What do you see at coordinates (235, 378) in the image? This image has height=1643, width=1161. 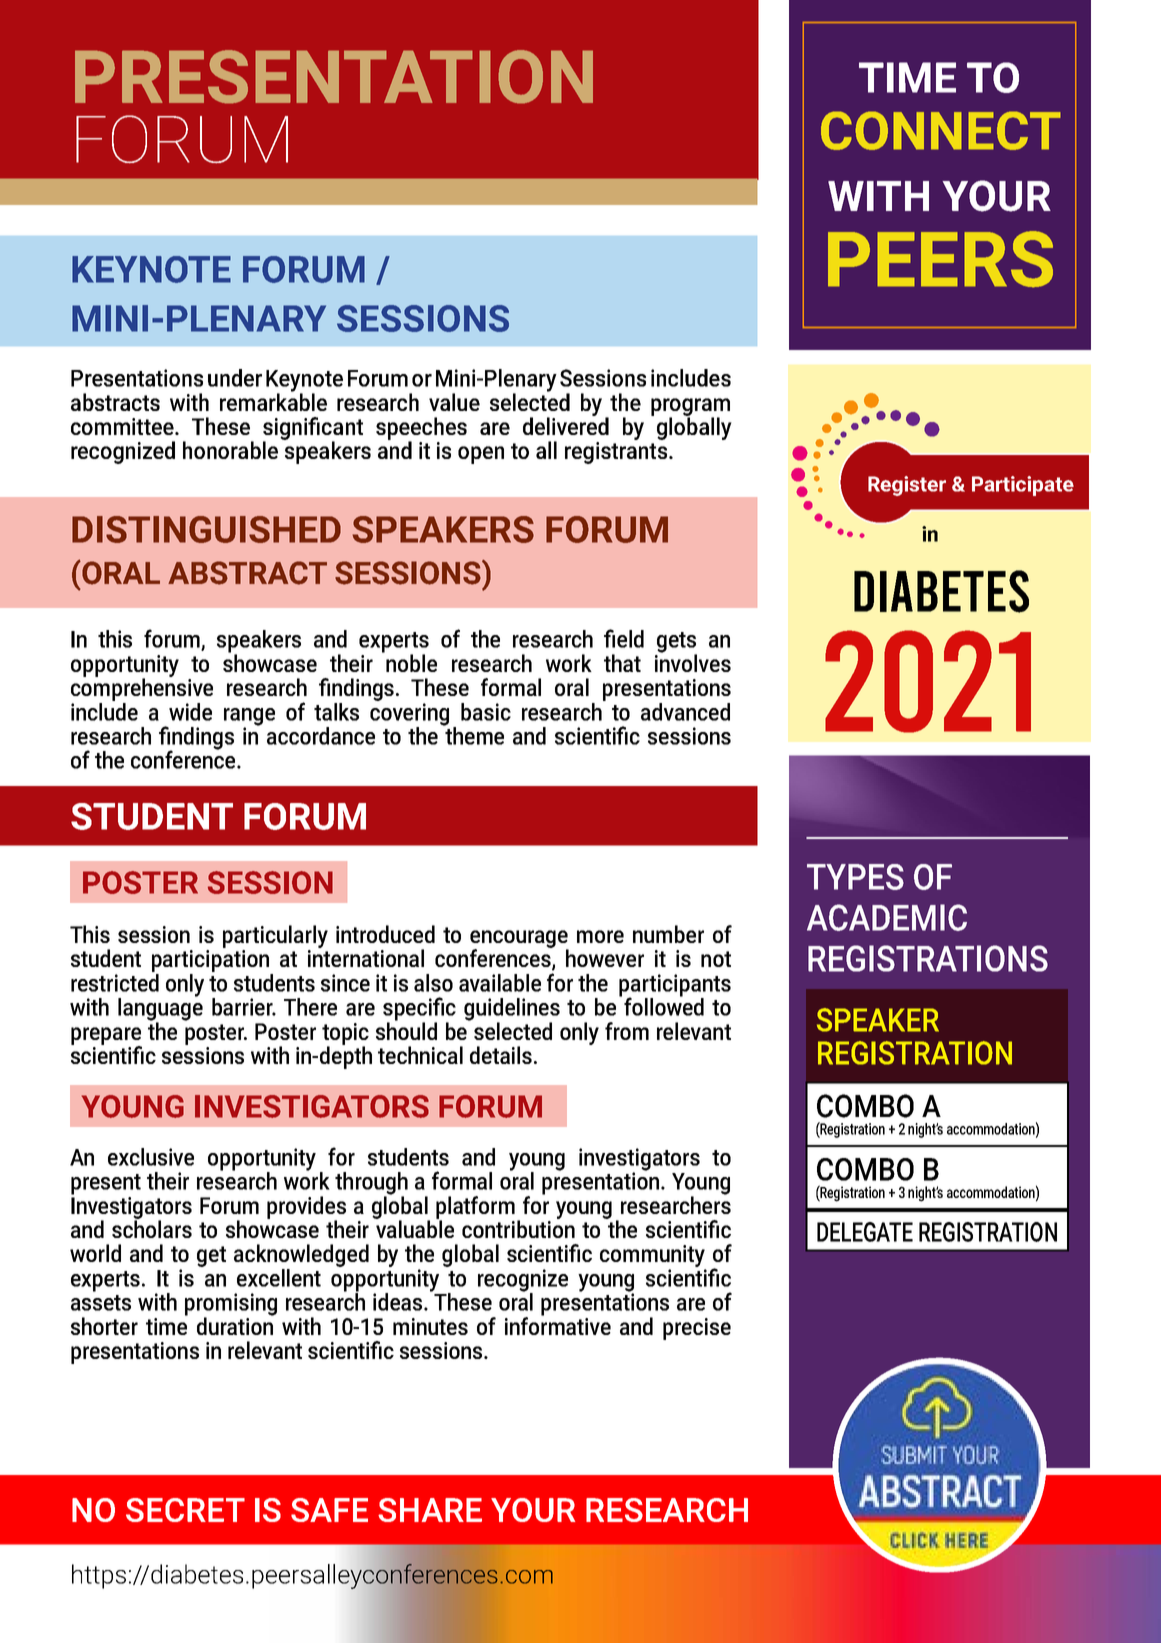 I see `under` at bounding box center [235, 378].
